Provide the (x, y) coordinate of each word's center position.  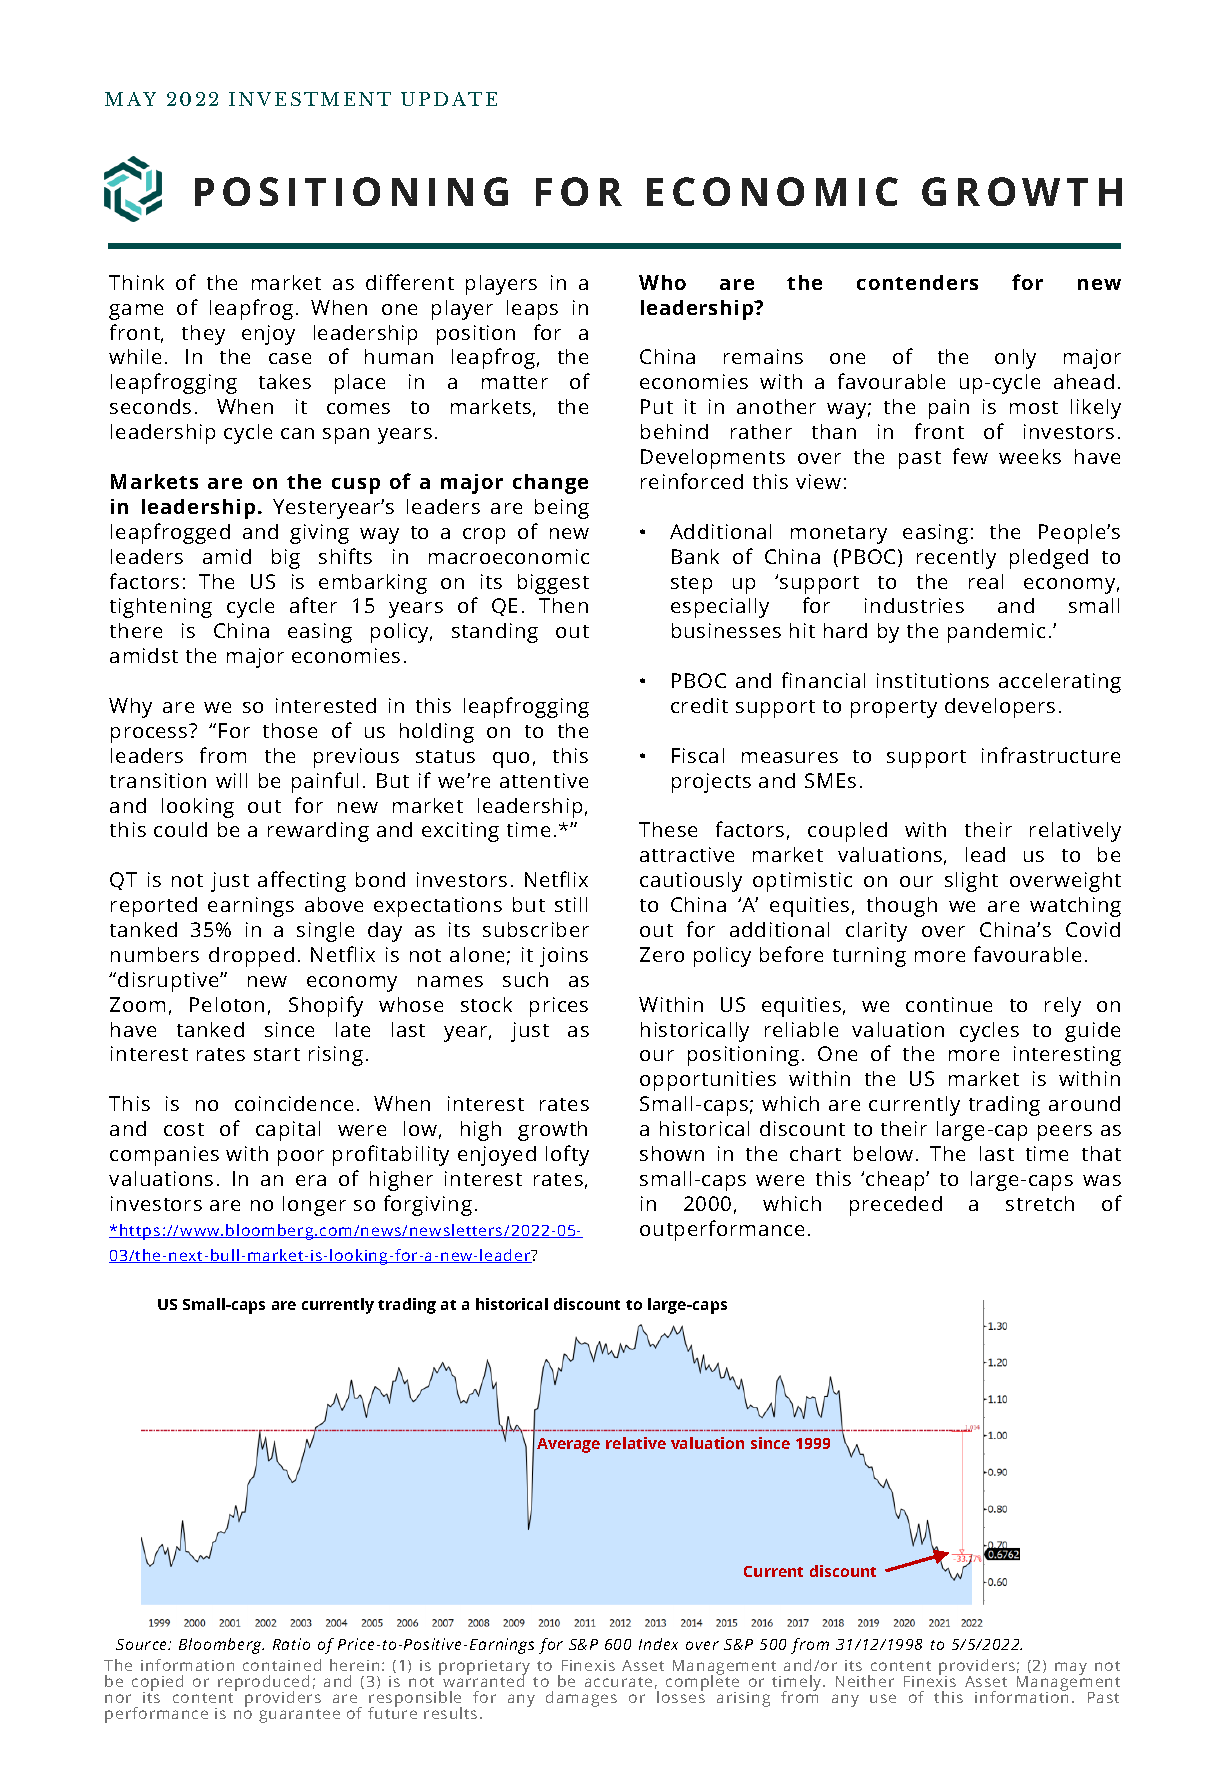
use (883, 1698)
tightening (161, 608)
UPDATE (449, 99)
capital (288, 1131)
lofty (567, 1155)
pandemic (996, 633)
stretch (1040, 1203)
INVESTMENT (310, 99)
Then (563, 605)
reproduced (263, 1684)
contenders (917, 282)
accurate (618, 1682)
